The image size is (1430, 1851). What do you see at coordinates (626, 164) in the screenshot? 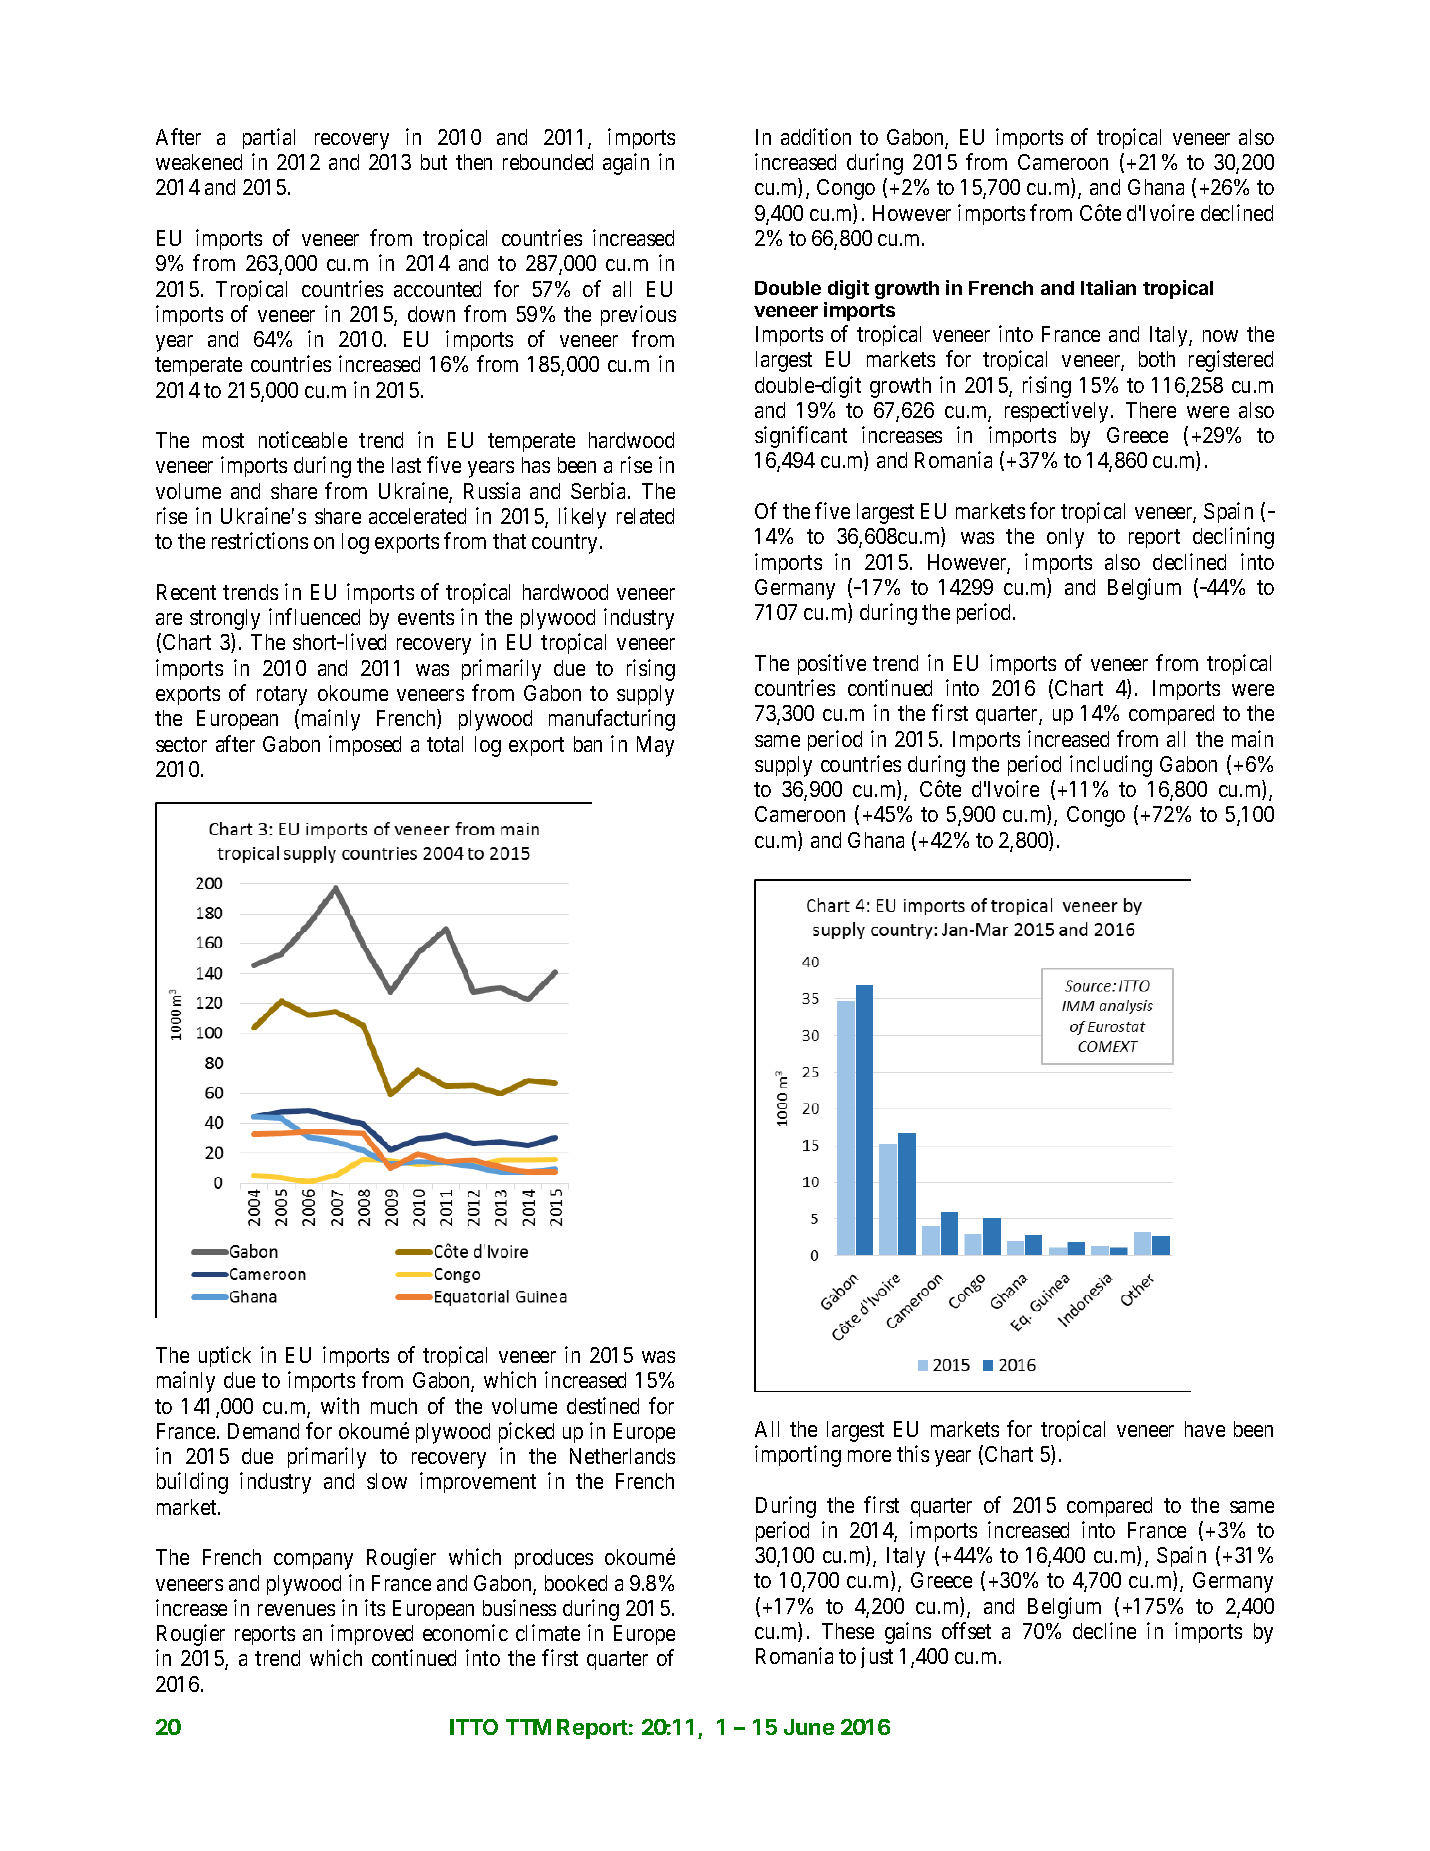
I see `again` at bounding box center [626, 164].
